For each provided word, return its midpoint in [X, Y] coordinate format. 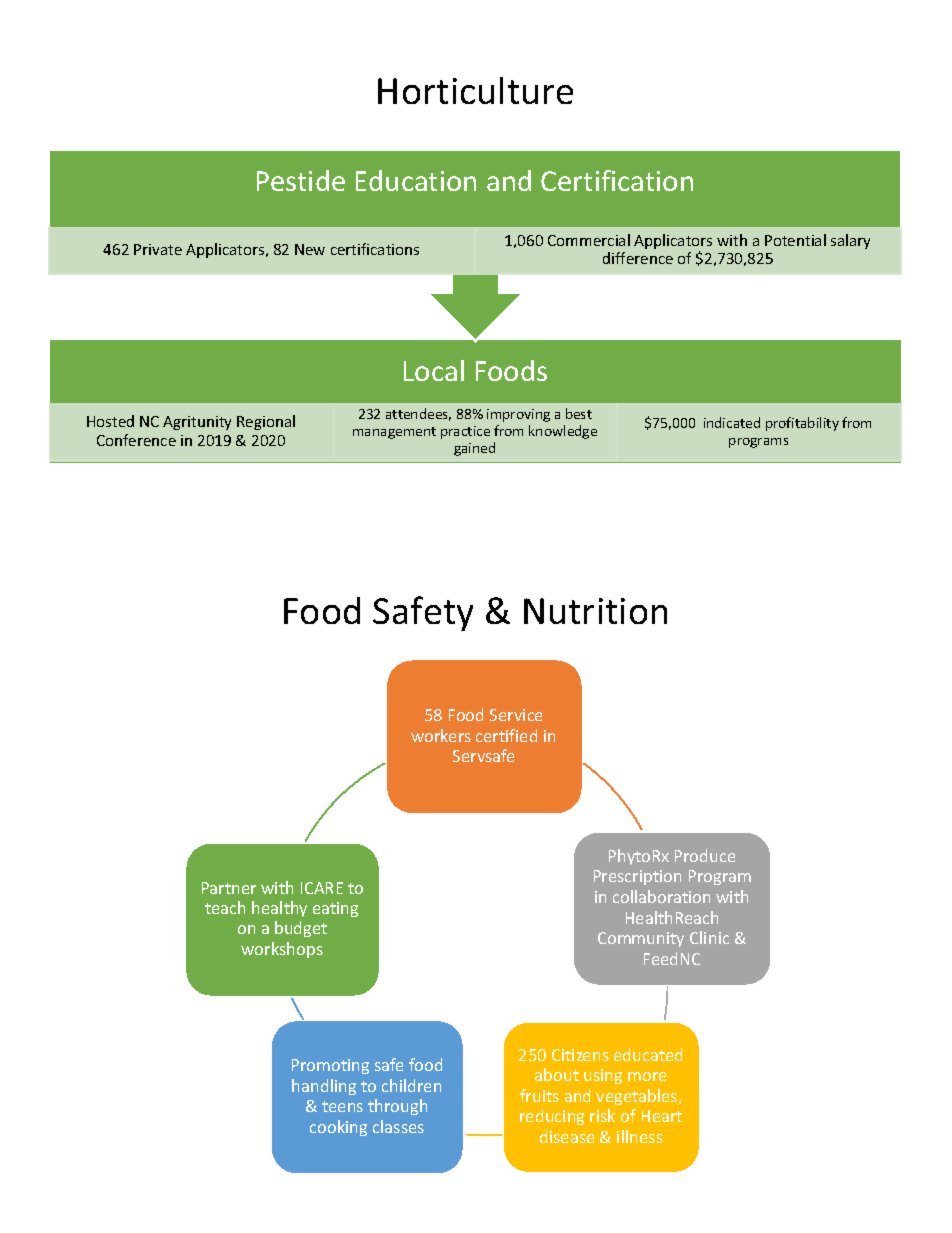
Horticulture [475, 90]
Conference [136, 440]
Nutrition [595, 611]
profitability [802, 424]
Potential [795, 240]
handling [324, 1087]
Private [158, 249]
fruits [539, 1095]
